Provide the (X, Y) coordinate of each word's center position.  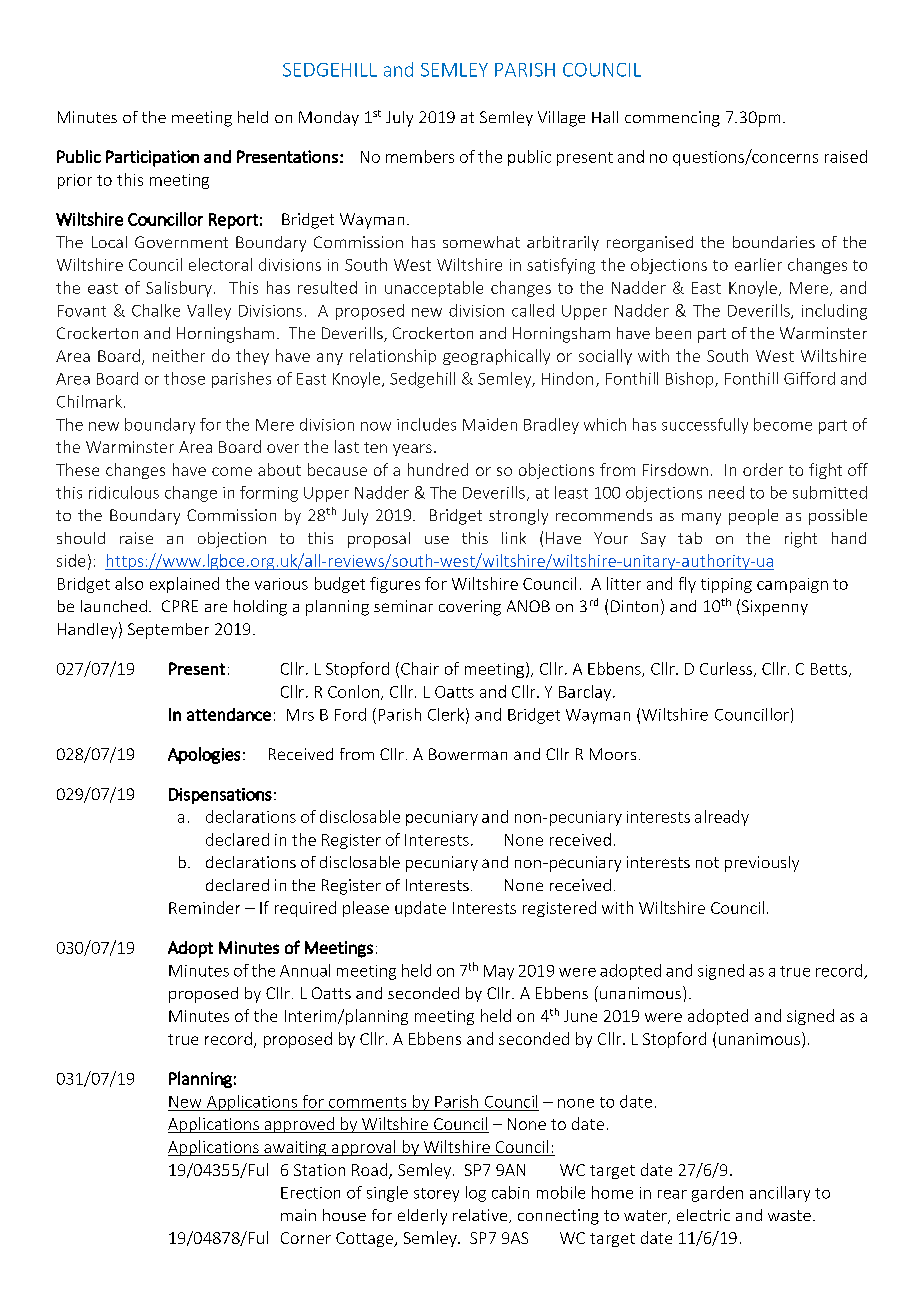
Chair (420, 668)
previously (762, 864)
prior (75, 181)
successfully (705, 426)
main (298, 1215)
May (499, 972)
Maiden (490, 424)
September (168, 631)
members (420, 156)
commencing (672, 119)
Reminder (204, 907)
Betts (829, 669)
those (184, 378)
